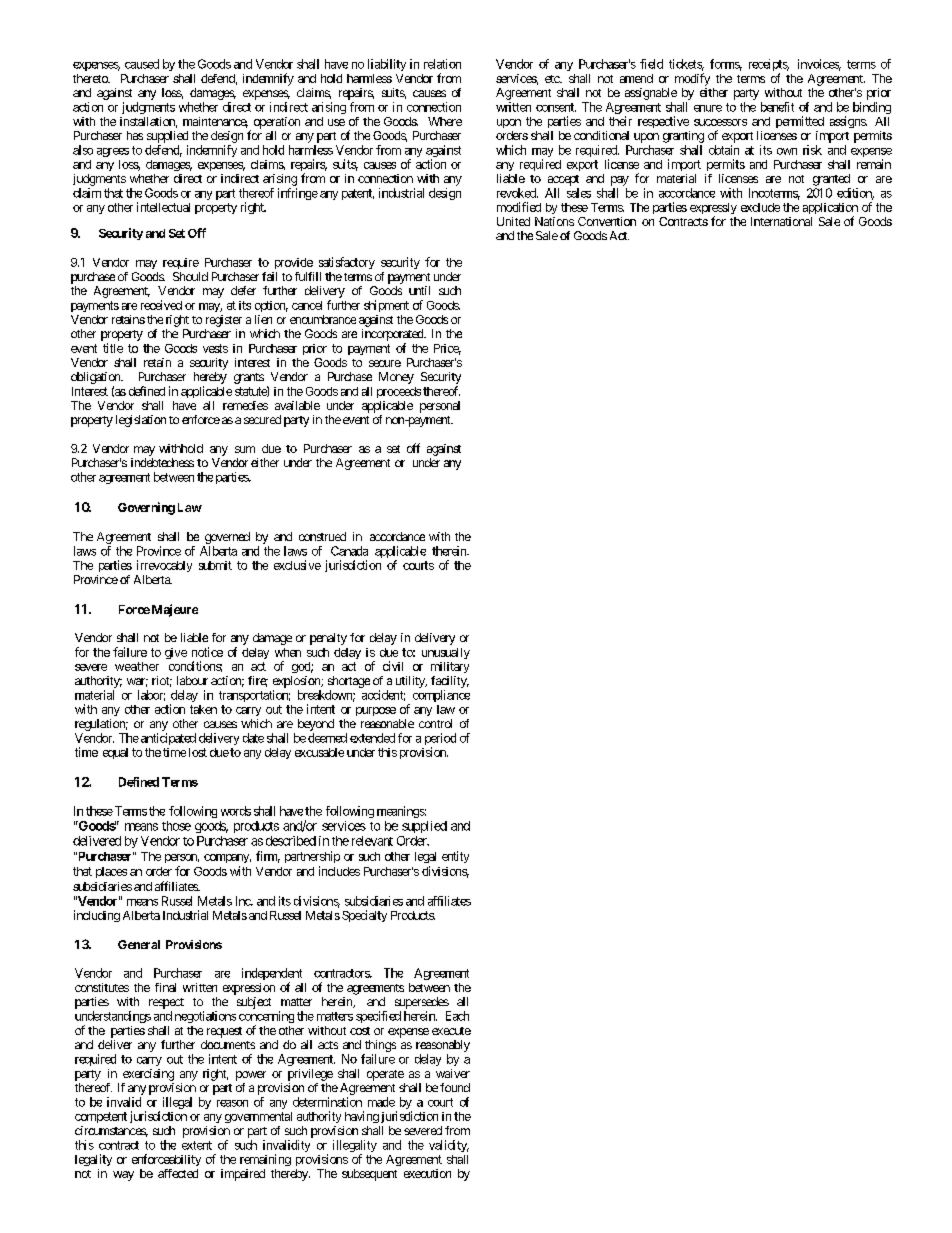 The width and height of the page is (952, 1233). What do you see at coordinates (445, 121) in the page?
I see `Where` at bounding box center [445, 121].
